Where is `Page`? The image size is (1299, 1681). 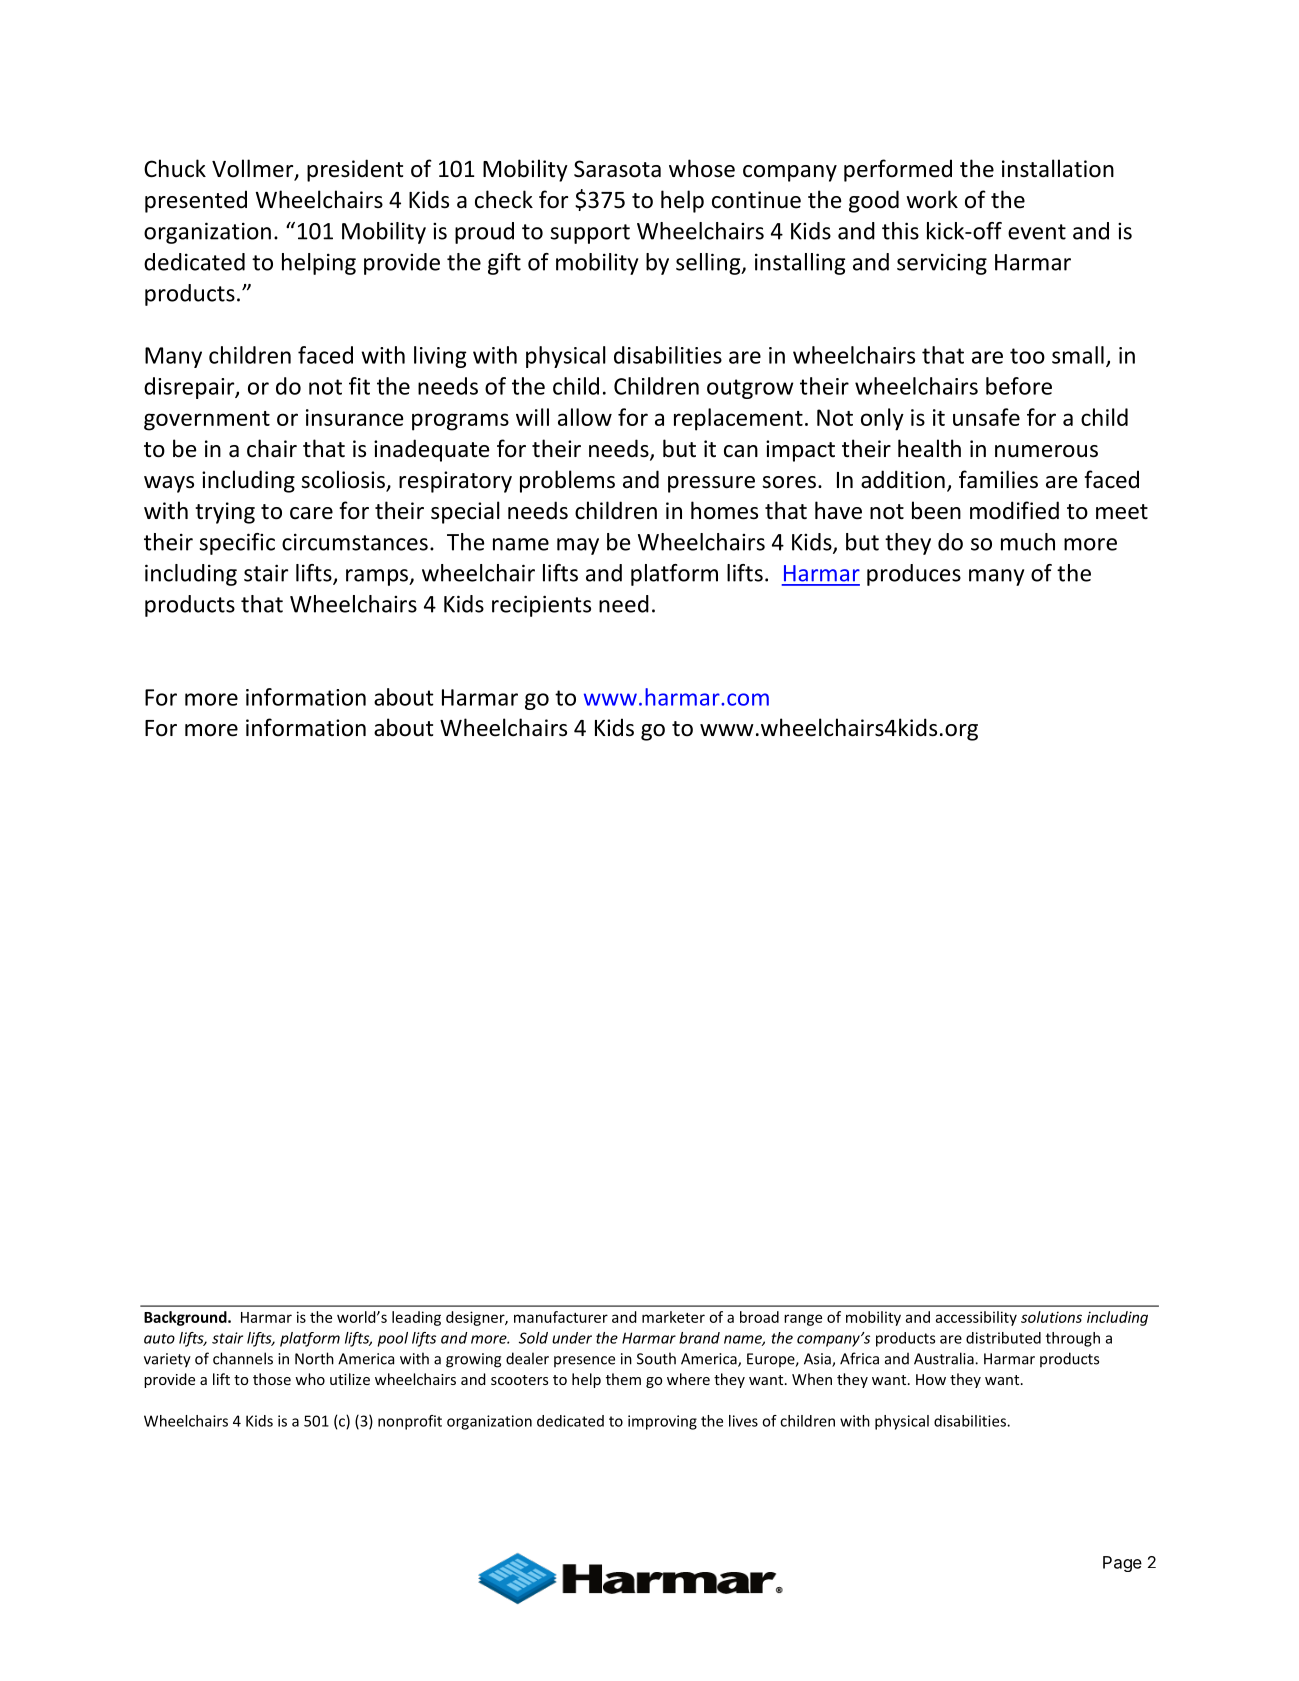 Page is located at coordinates (1122, 1564).
